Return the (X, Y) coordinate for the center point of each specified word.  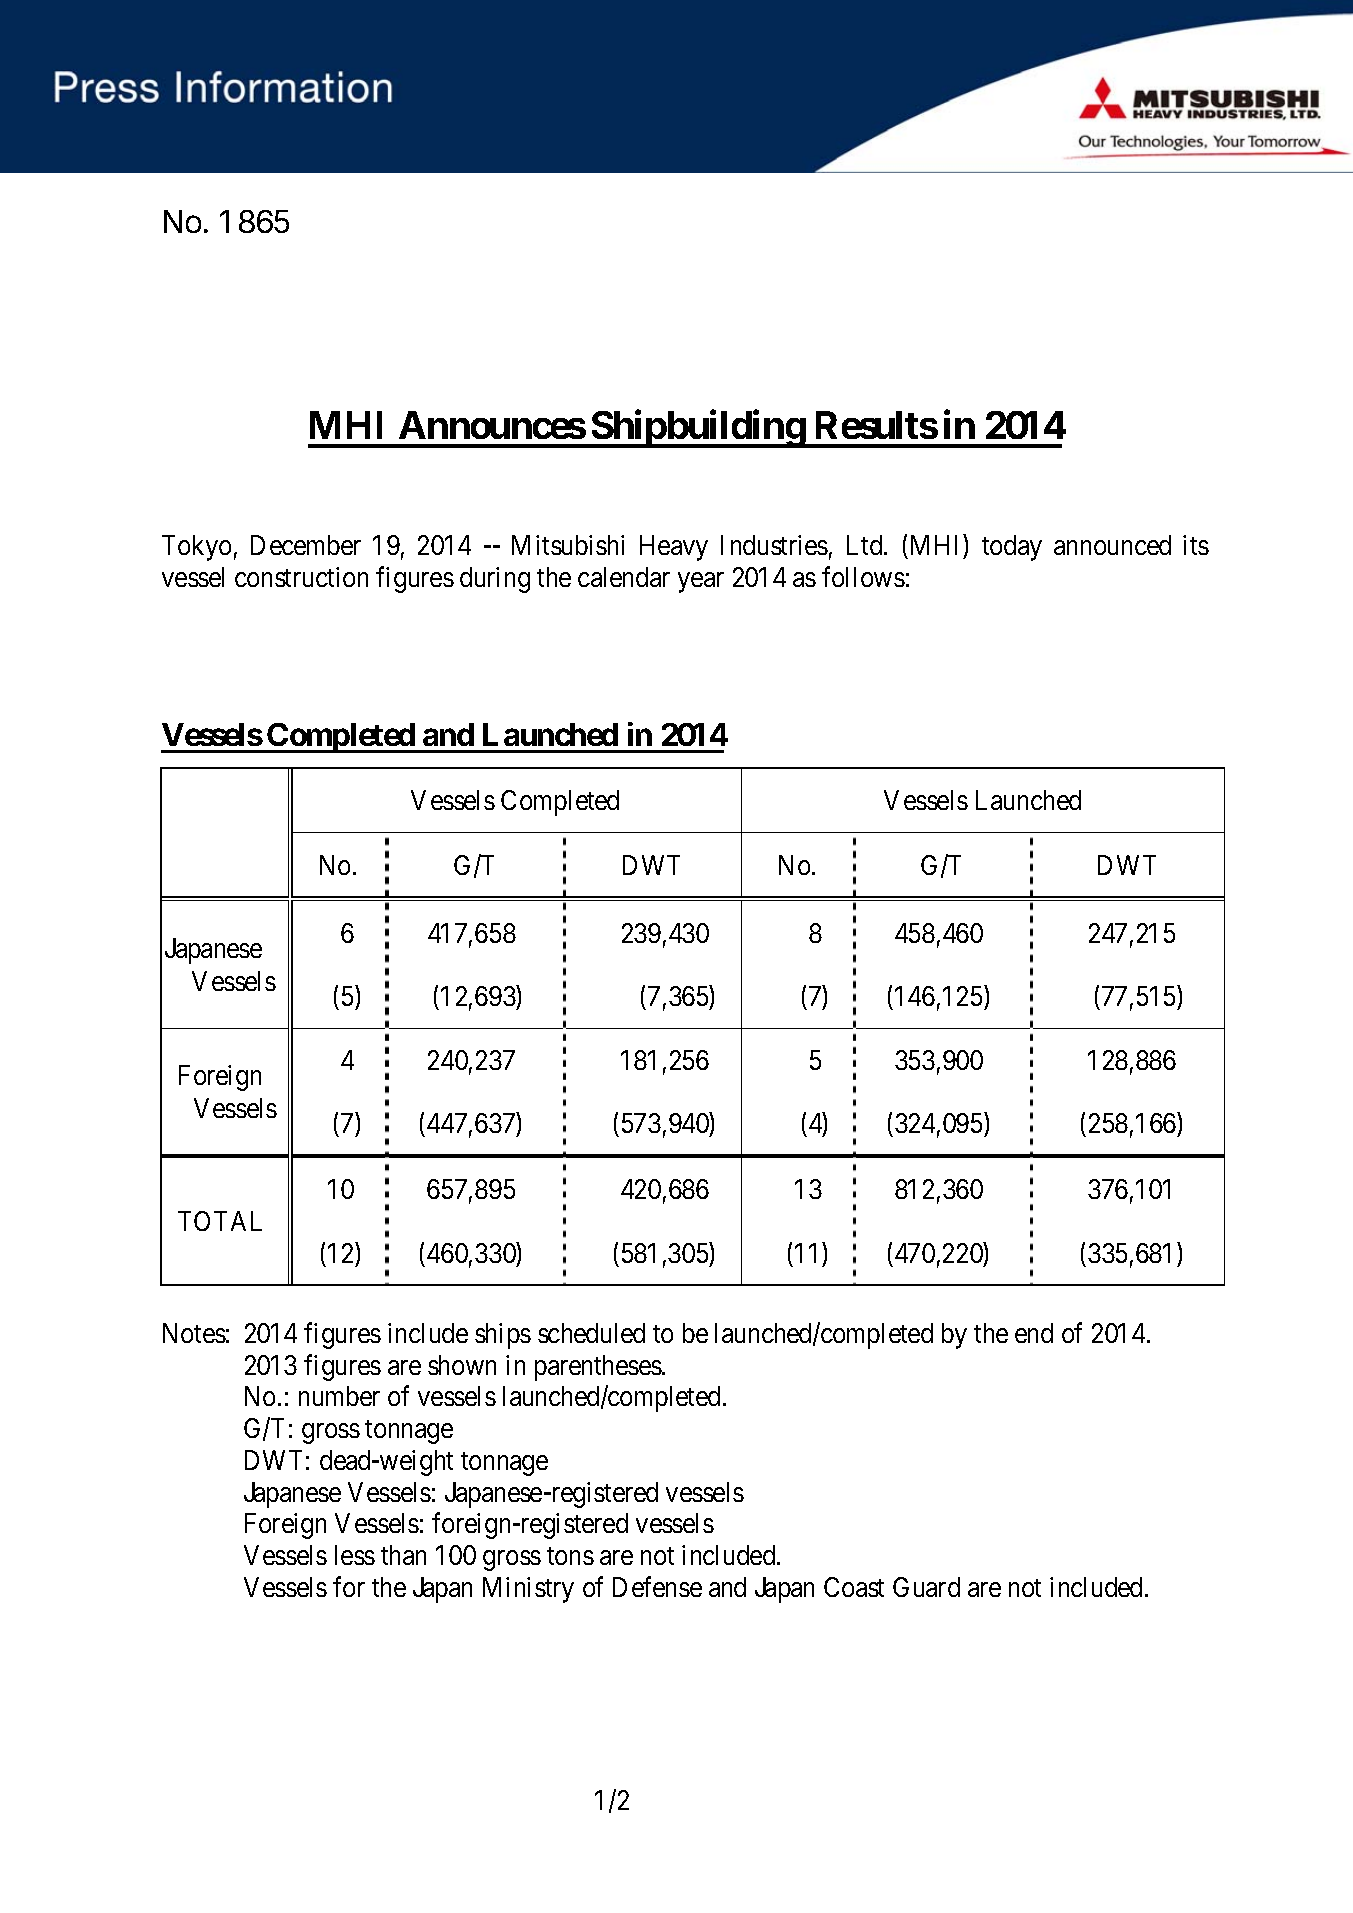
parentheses (598, 1368)
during (495, 580)
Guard (926, 1587)
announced (1112, 545)
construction (301, 577)
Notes (194, 1333)
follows (863, 576)
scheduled (591, 1333)
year (701, 582)
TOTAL (220, 1221)
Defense (657, 1586)
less (355, 1555)
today (1012, 548)
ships (503, 1336)
